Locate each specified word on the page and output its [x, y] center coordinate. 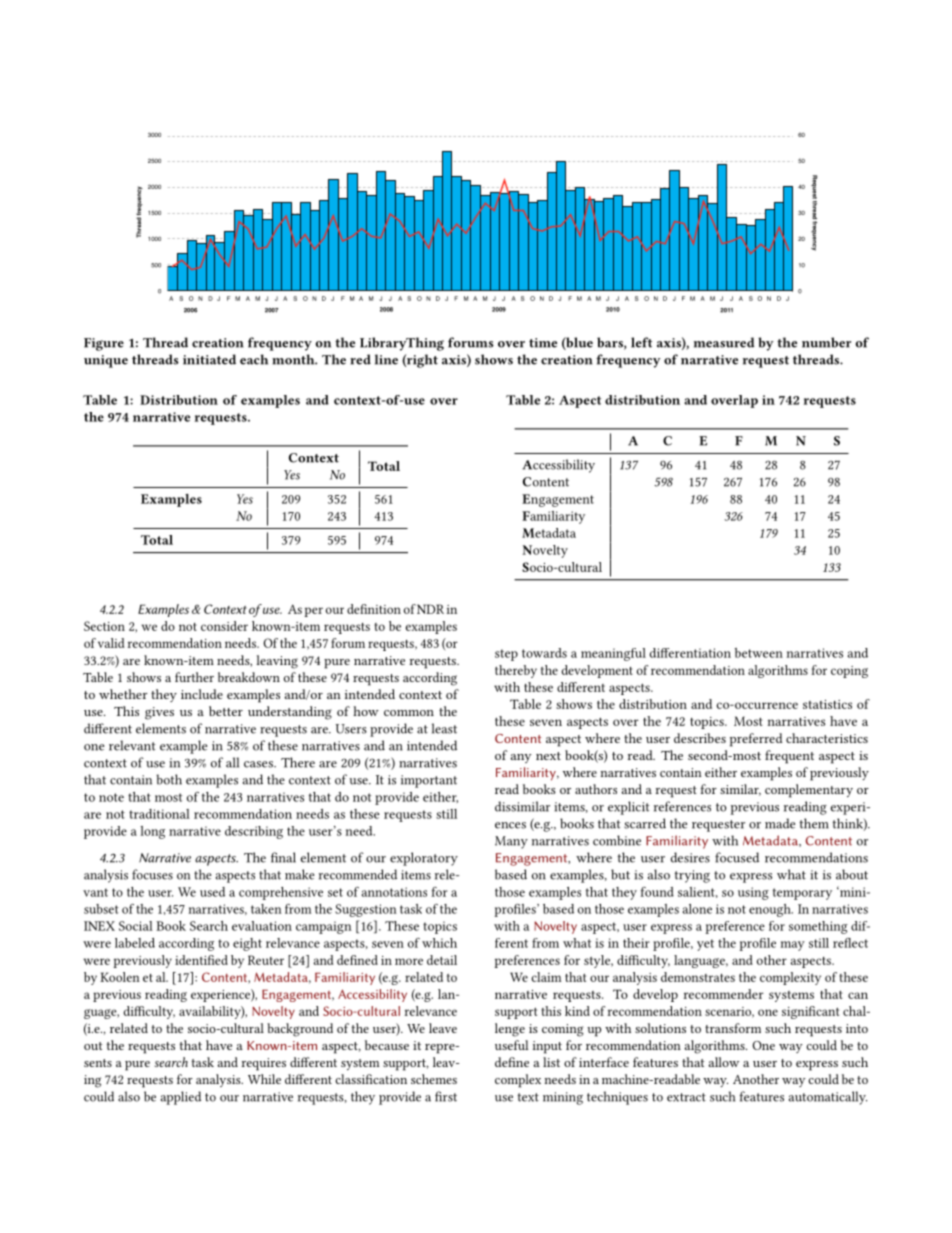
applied [181, 1098]
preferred [756, 740]
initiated [209, 359]
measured [724, 342]
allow [724, 1062]
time [543, 343]
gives [159, 713]
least [444, 728]
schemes [434, 1079]
